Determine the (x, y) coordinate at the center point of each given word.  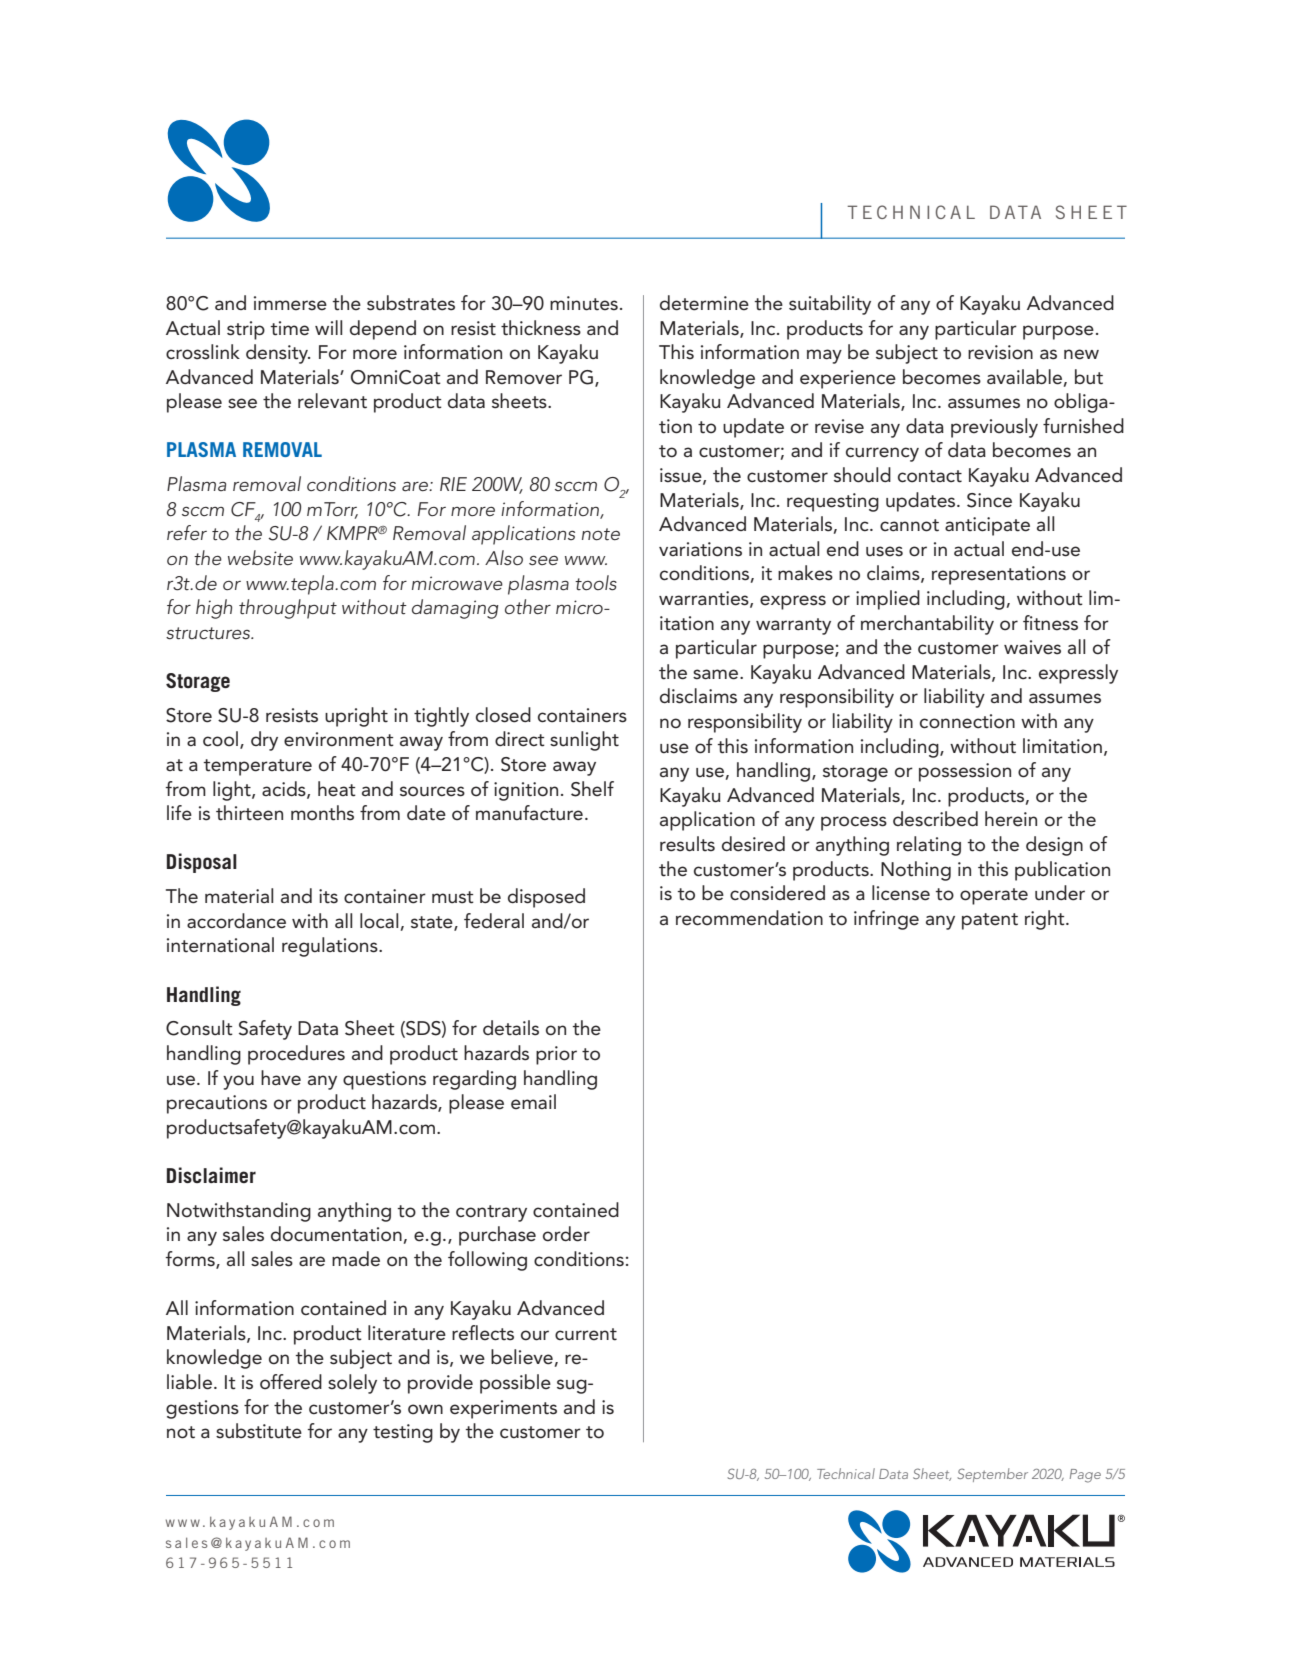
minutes (584, 303)
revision (1000, 352)
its (328, 896)
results (687, 844)
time (289, 328)
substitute (259, 1431)
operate (994, 896)
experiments (503, 1409)
